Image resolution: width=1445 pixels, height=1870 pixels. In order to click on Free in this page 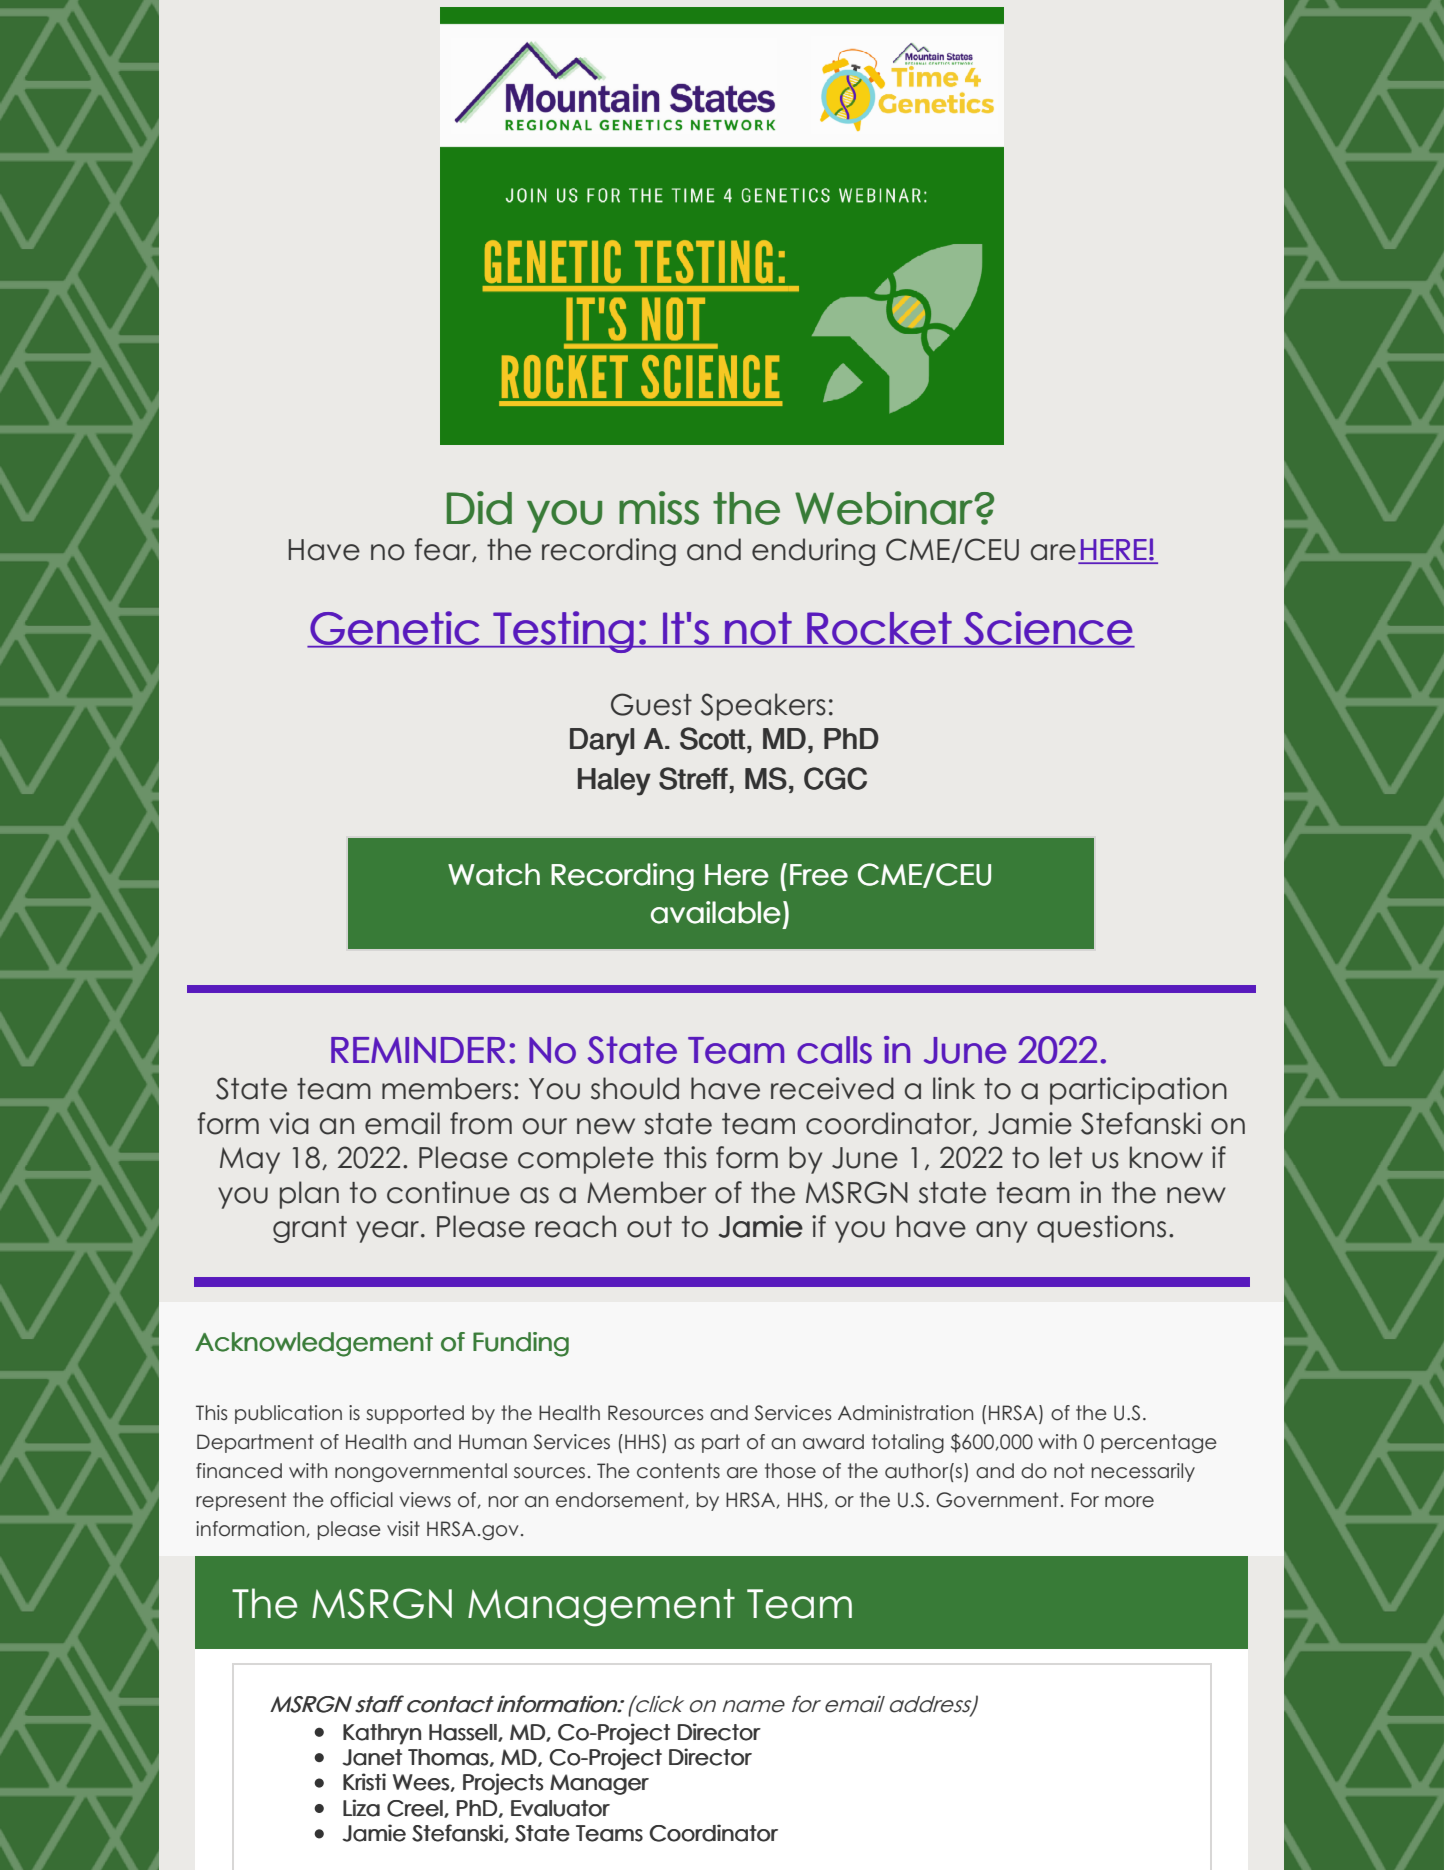, I will do `click(819, 875)`.
